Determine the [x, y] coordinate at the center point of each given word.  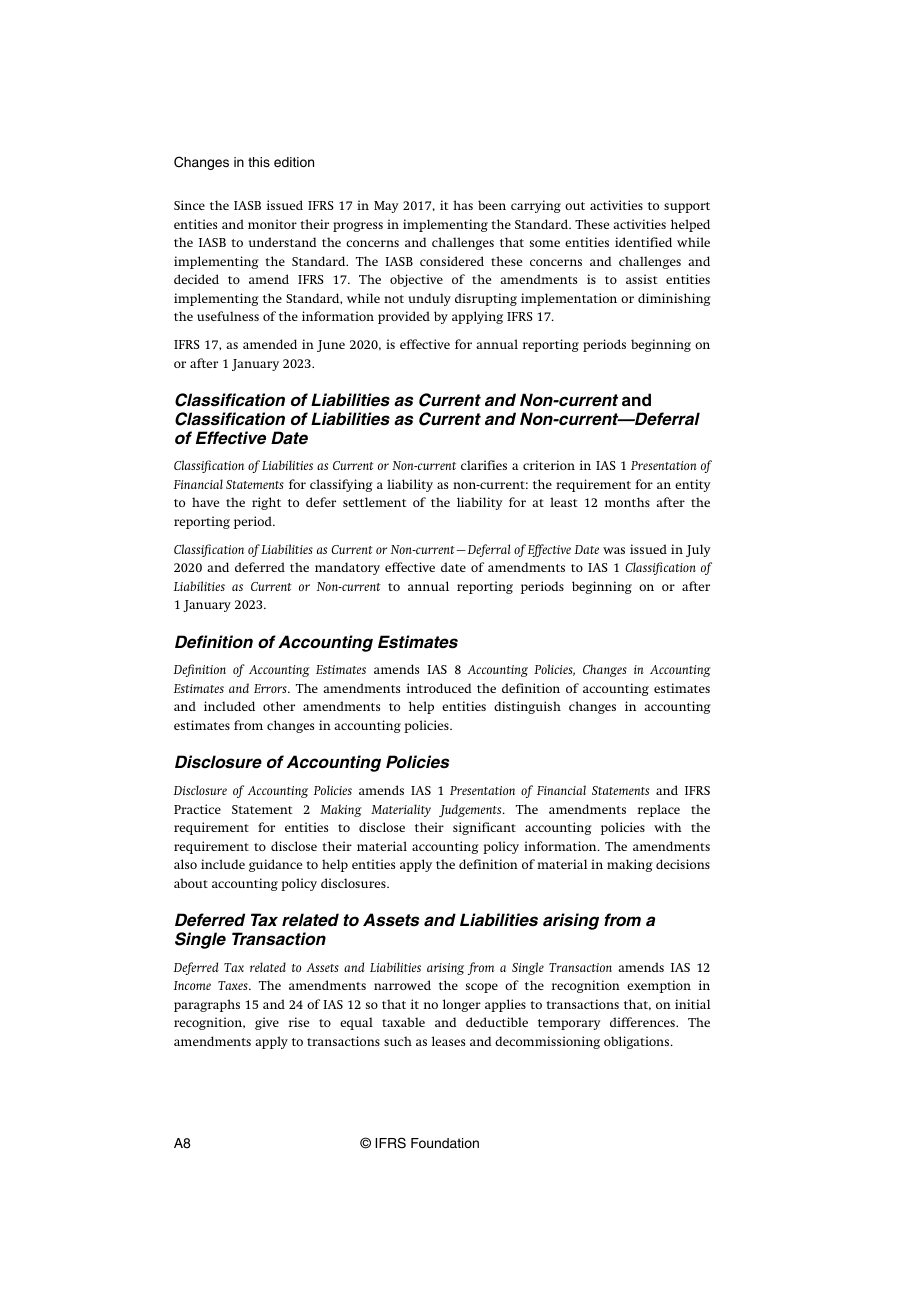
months [627, 502]
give [267, 1023]
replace [659, 810]
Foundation [445, 1143]
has [463, 205]
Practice [197, 809]
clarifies [484, 465]
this [259, 162]
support [687, 207]
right [266, 503]
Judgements [471, 810]
